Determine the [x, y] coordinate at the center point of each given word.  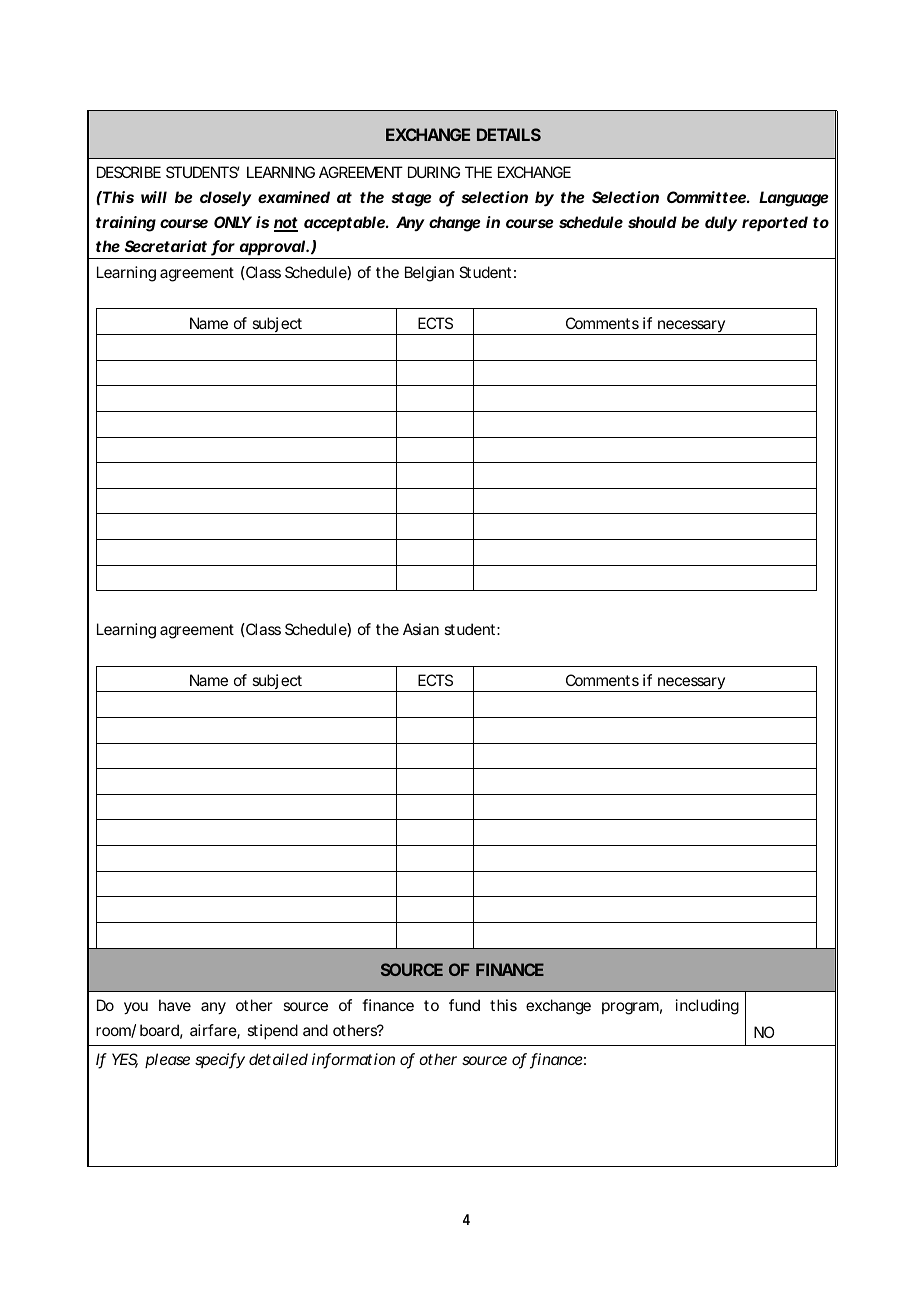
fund [464, 1005]
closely [226, 198]
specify [220, 1061]
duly [721, 224]
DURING [434, 172]
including [707, 1007]
